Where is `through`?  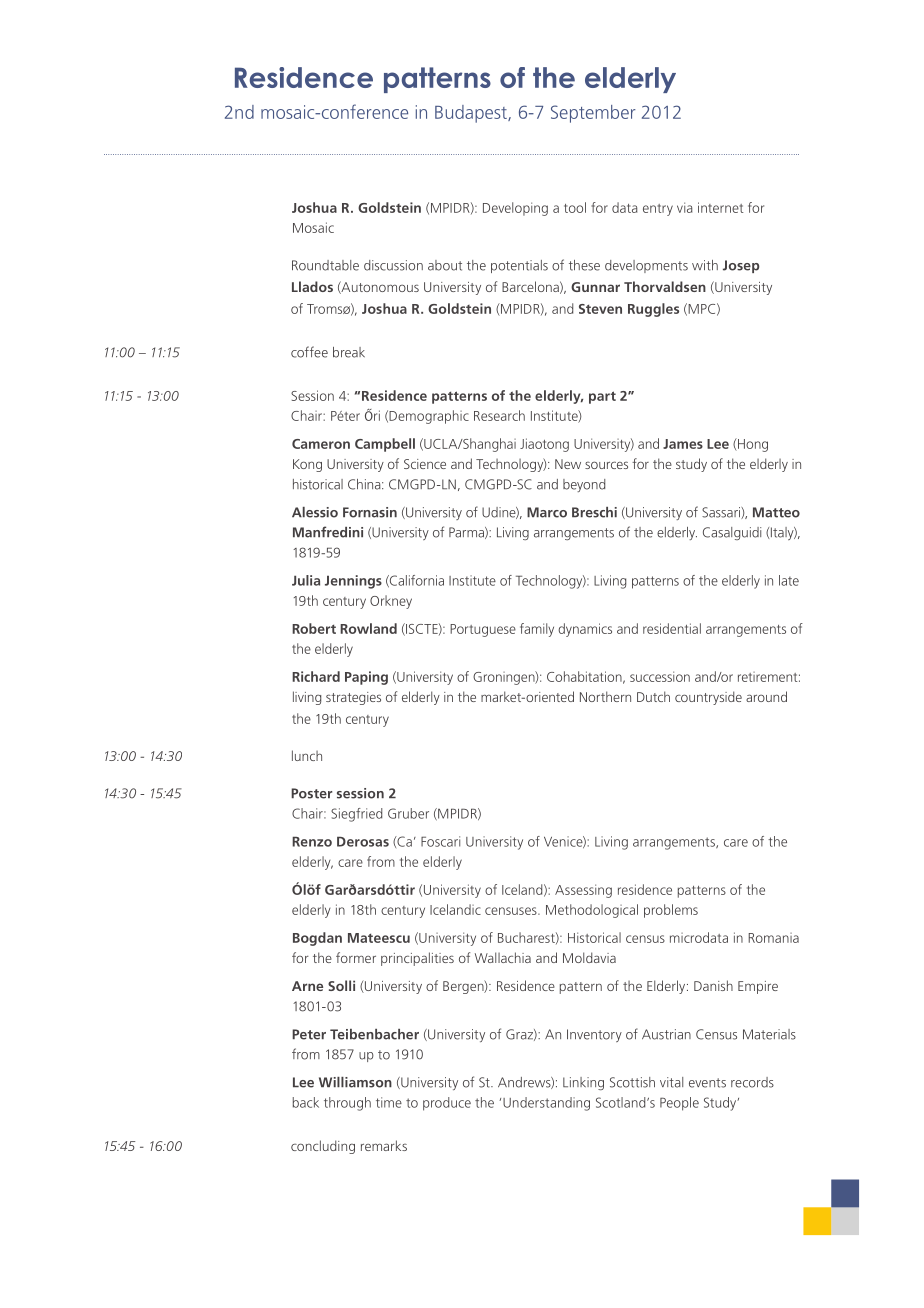 through is located at coordinates (347, 1104).
